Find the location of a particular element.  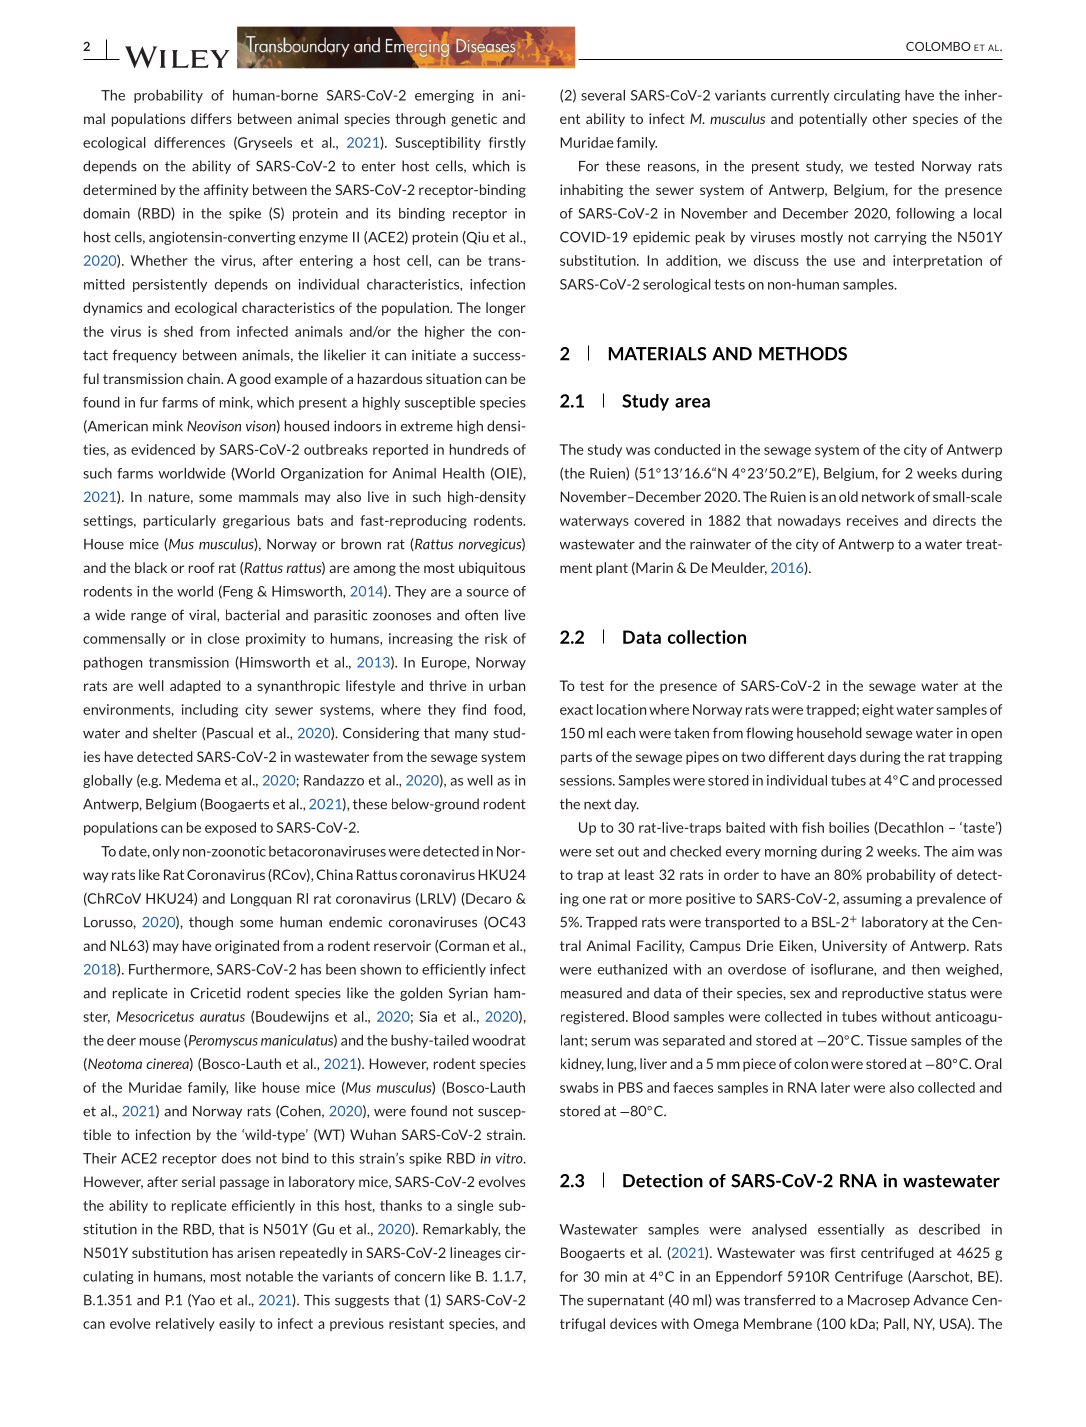

though is located at coordinates (211, 923).
